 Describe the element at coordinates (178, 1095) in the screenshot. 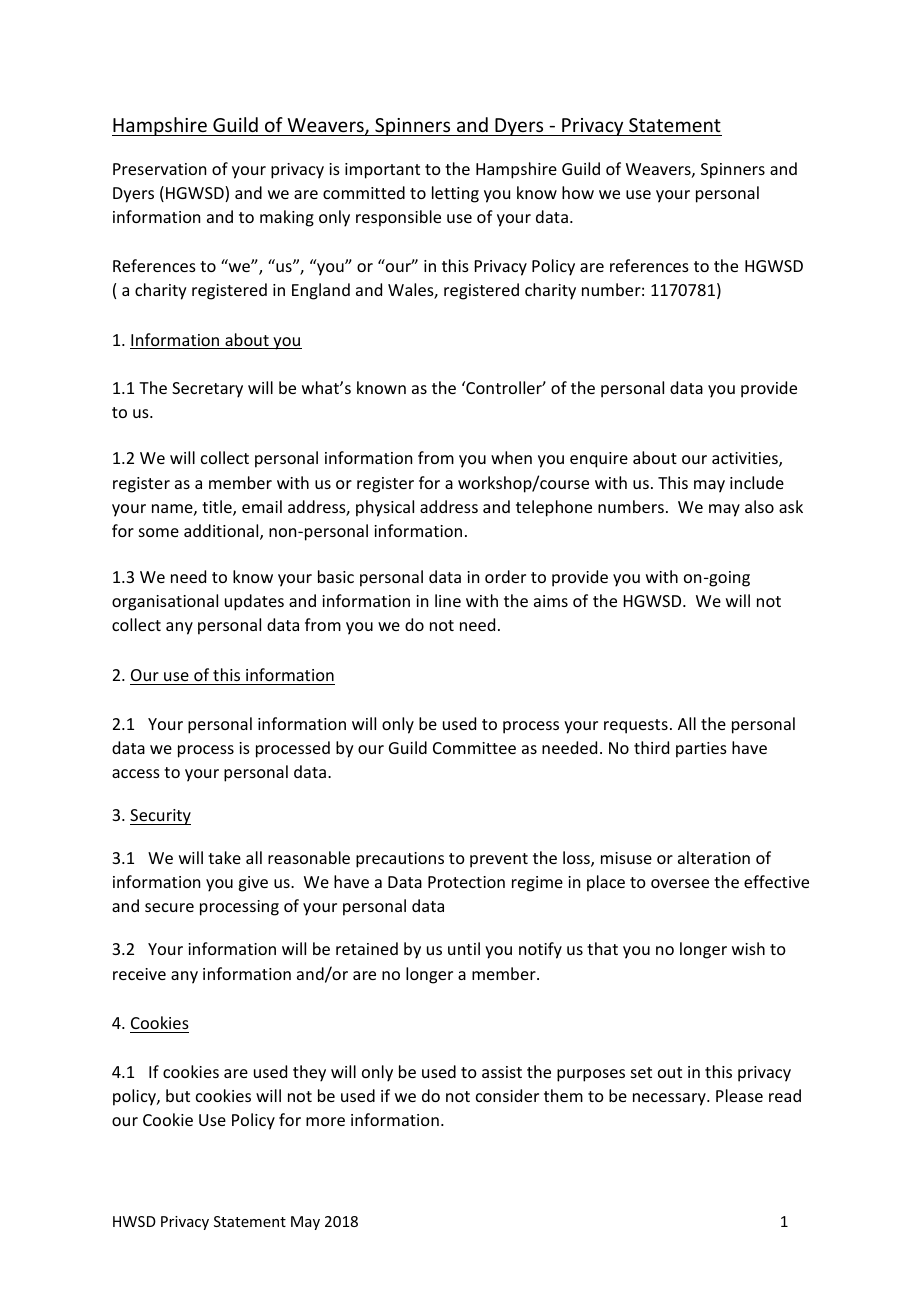

I see `but` at that location.
